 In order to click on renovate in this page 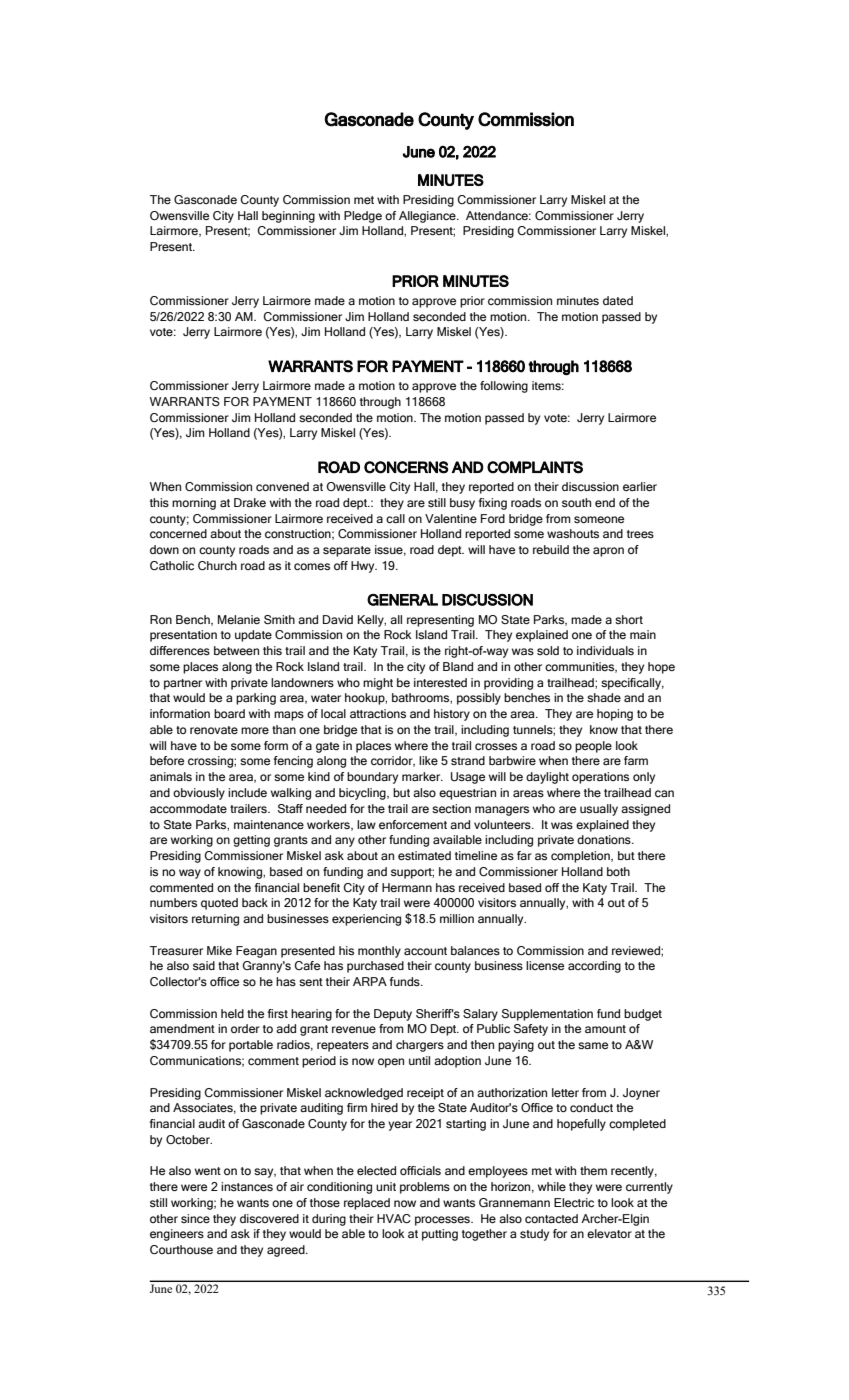, I will do `click(214, 730)`.
